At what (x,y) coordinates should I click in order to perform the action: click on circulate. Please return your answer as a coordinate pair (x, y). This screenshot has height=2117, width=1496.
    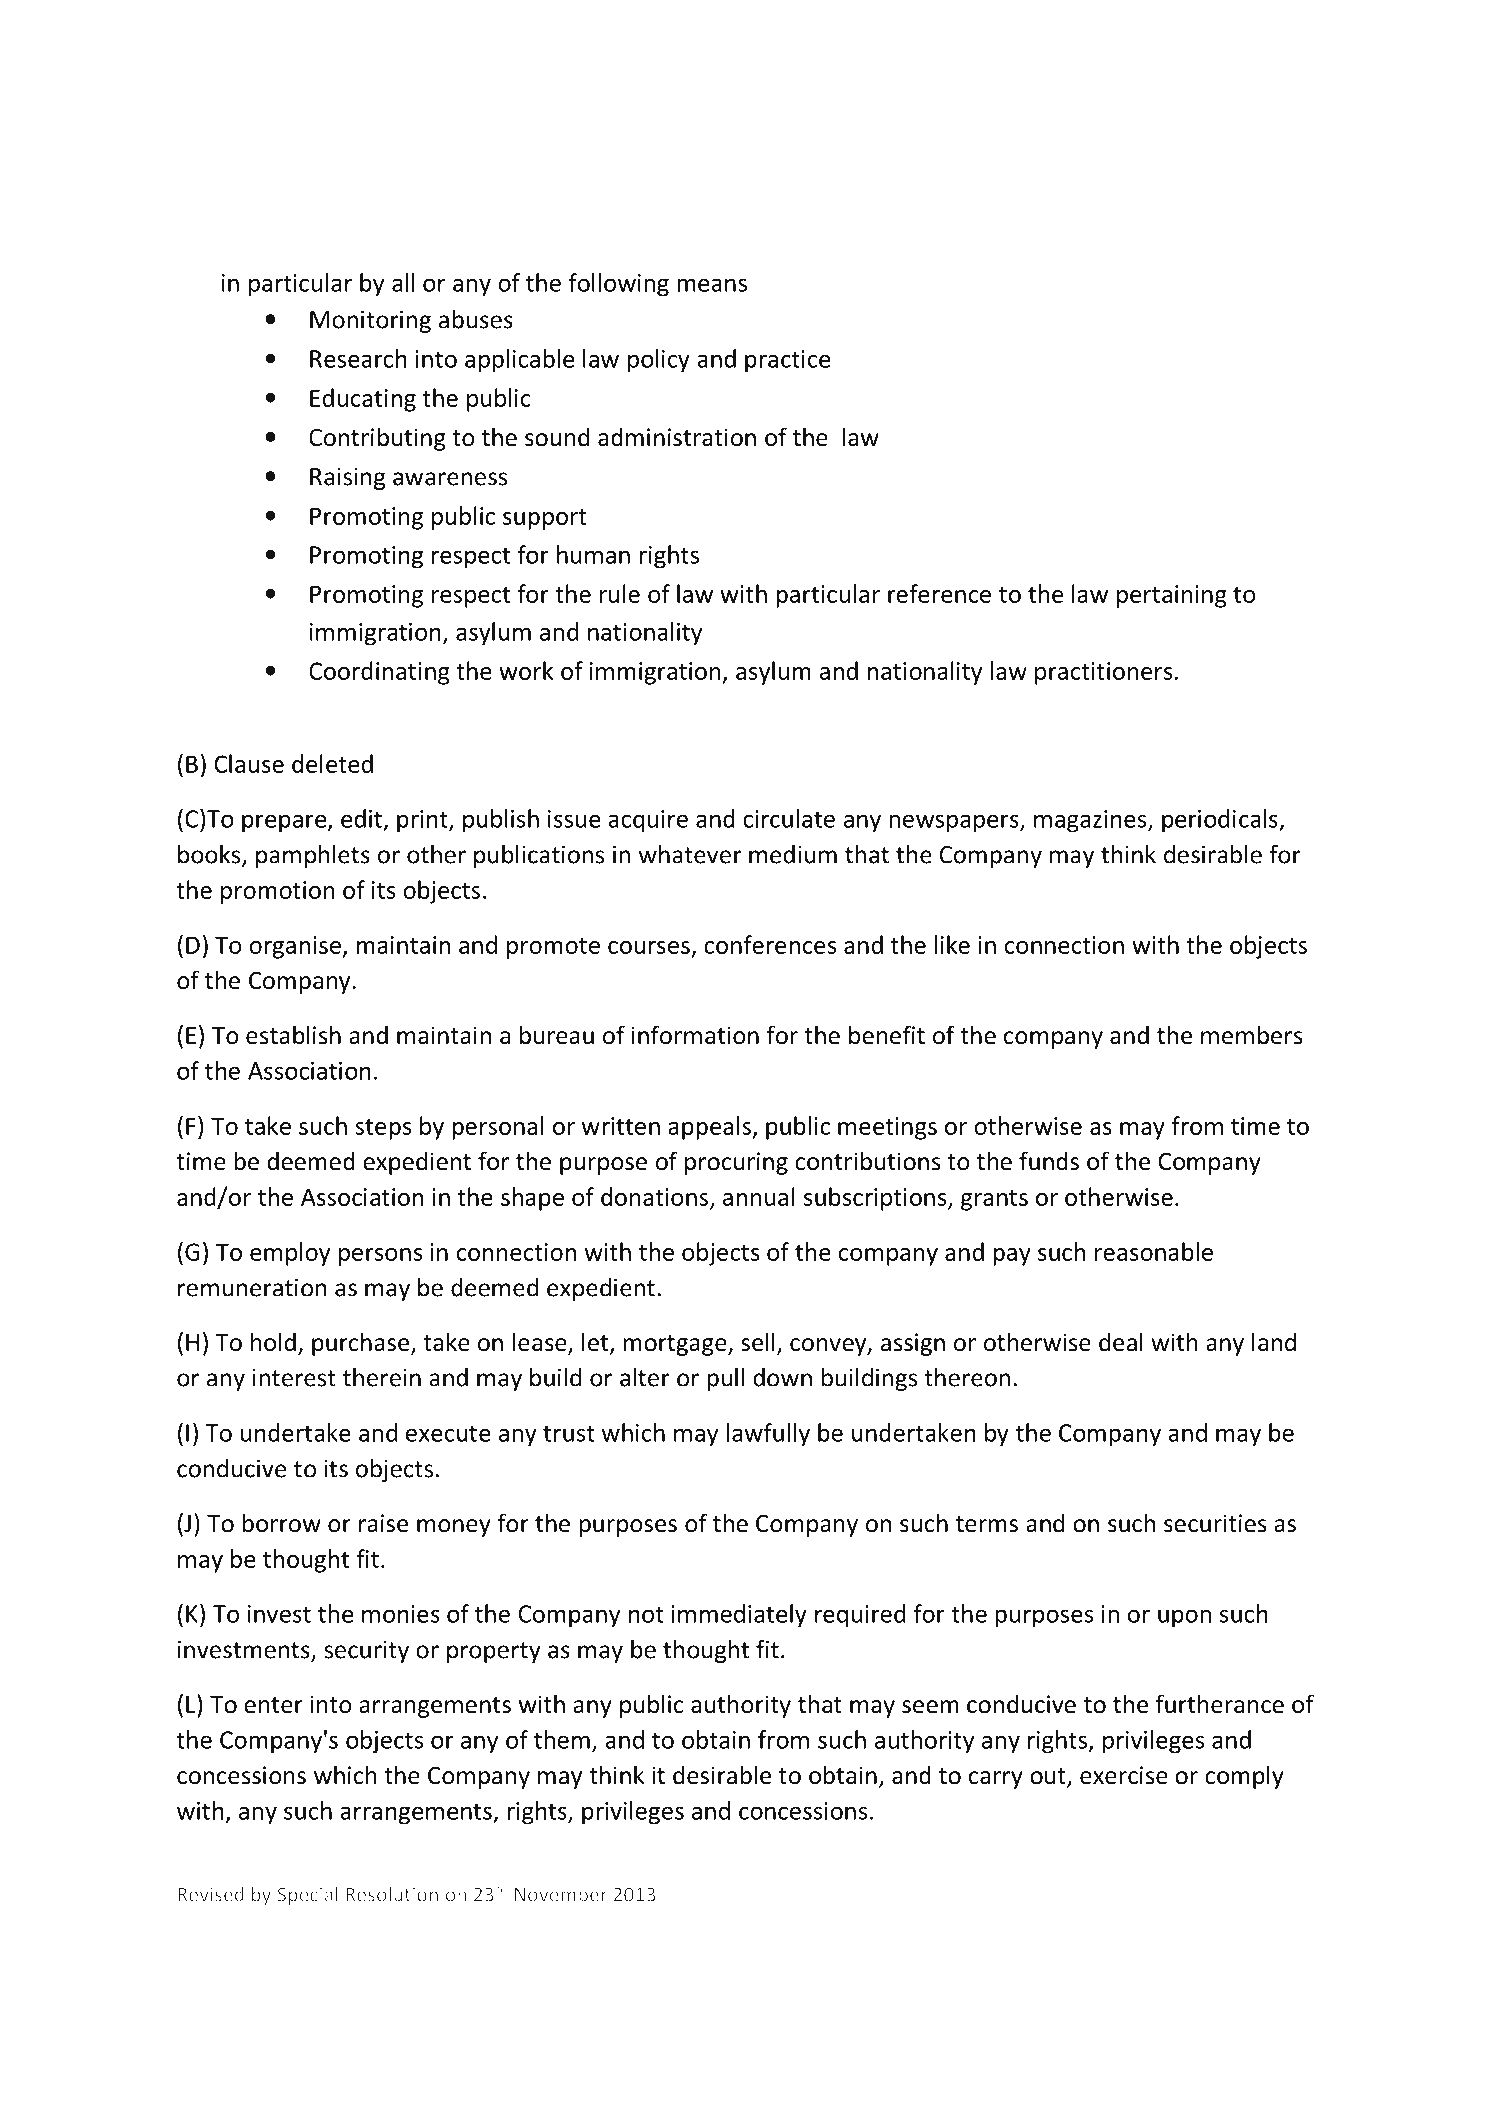
    Looking at the image, I should click on (789, 818).
